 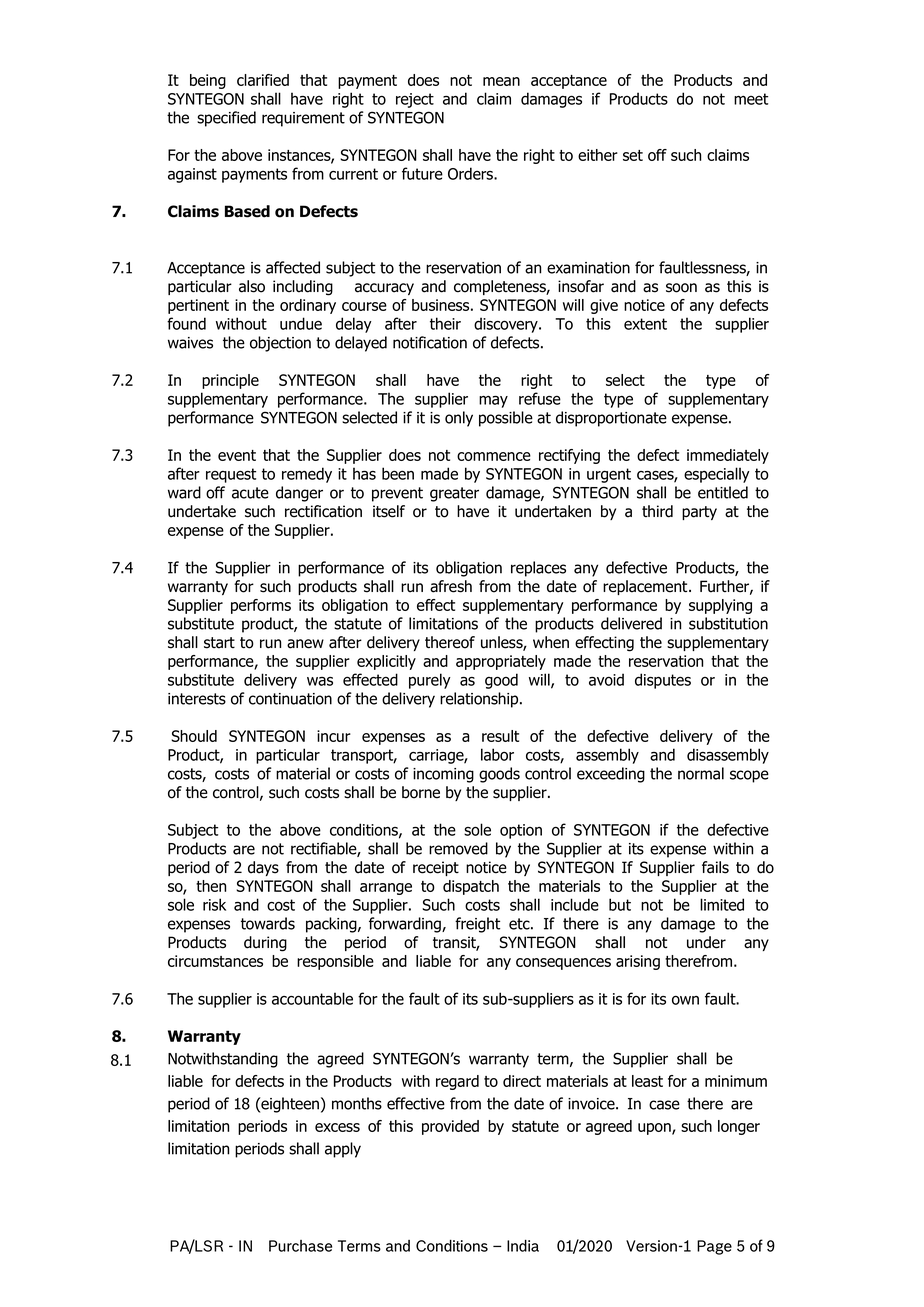 What do you see at coordinates (501, 662) in the image?
I see `appropriately` at bounding box center [501, 662].
